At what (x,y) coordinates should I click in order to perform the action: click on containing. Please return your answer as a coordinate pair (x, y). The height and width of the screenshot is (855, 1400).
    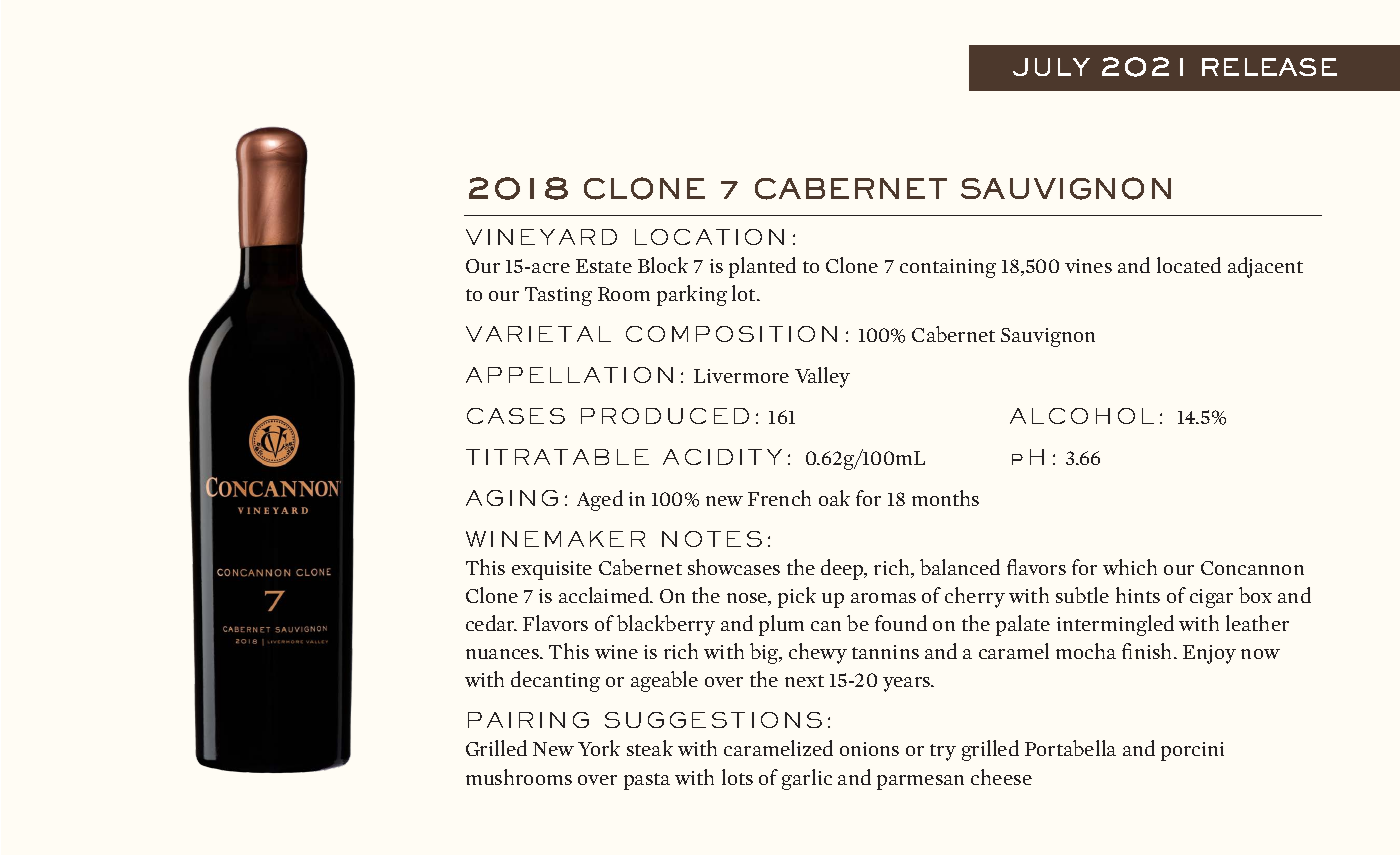
    Looking at the image, I should click on (948, 268).
